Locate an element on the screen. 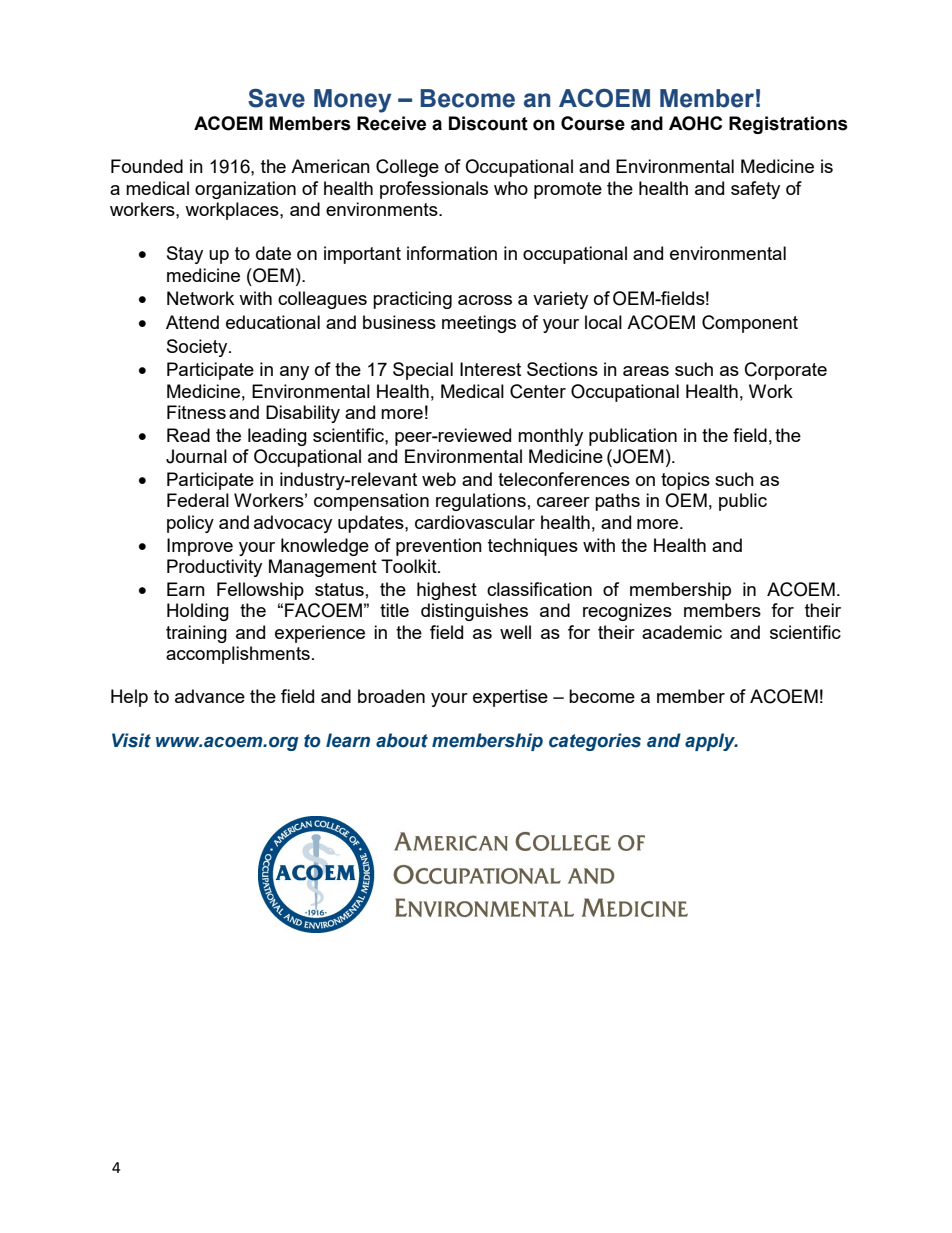  Component is located at coordinates (750, 324).
